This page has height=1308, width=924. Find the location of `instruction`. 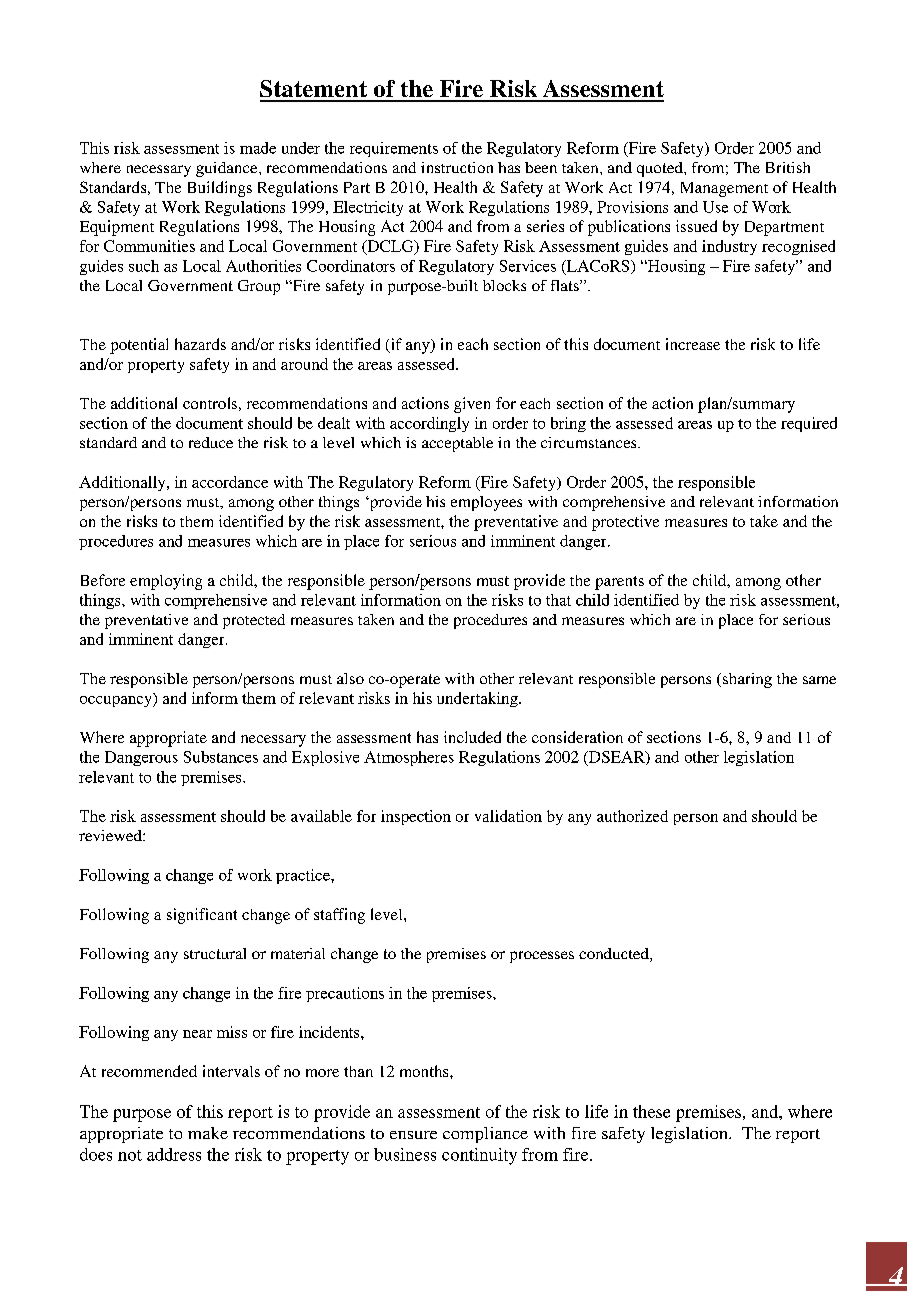

instruction is located at coordinates (457, 167).
